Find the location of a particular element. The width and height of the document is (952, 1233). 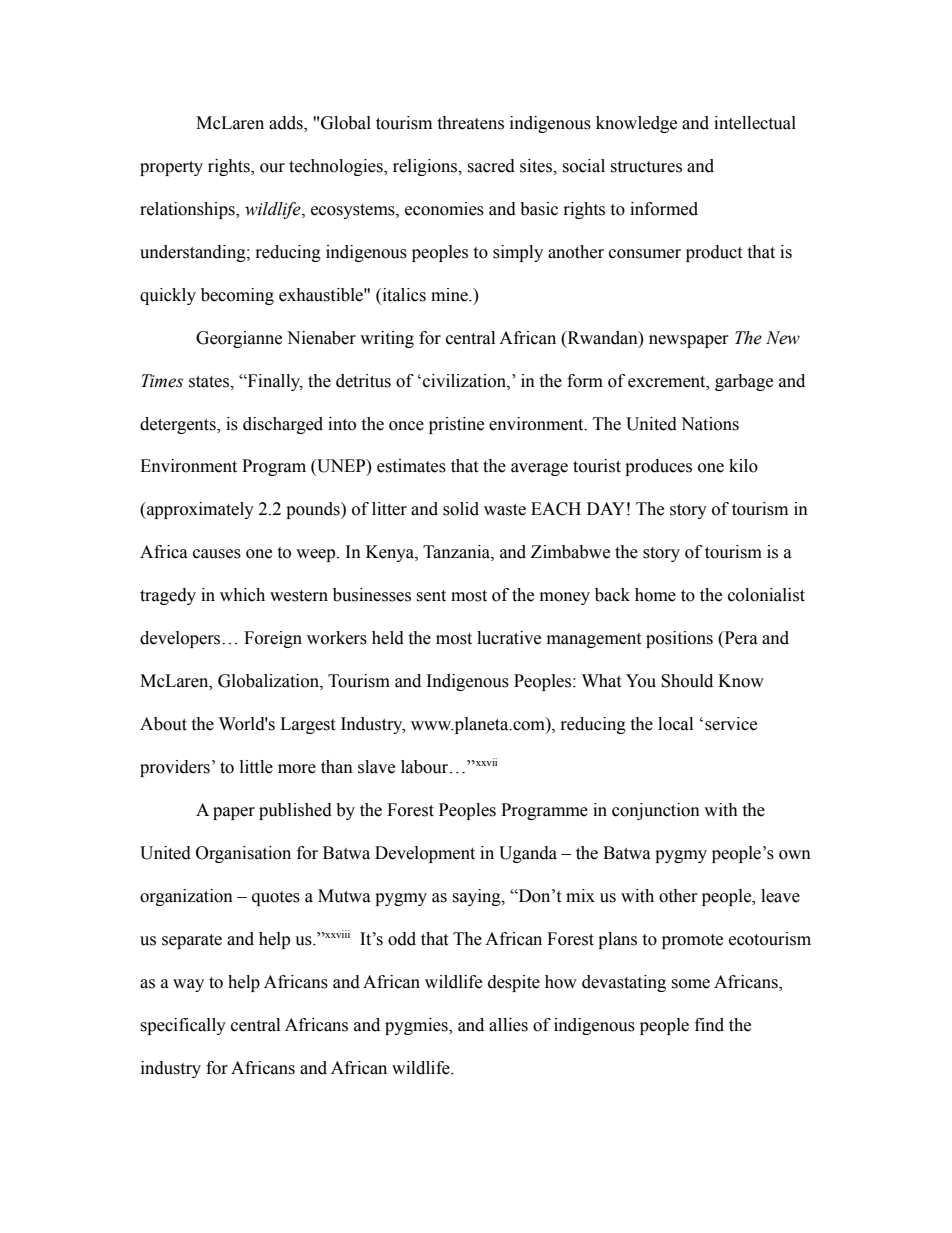

sent is located at coordinates (431, 596).
